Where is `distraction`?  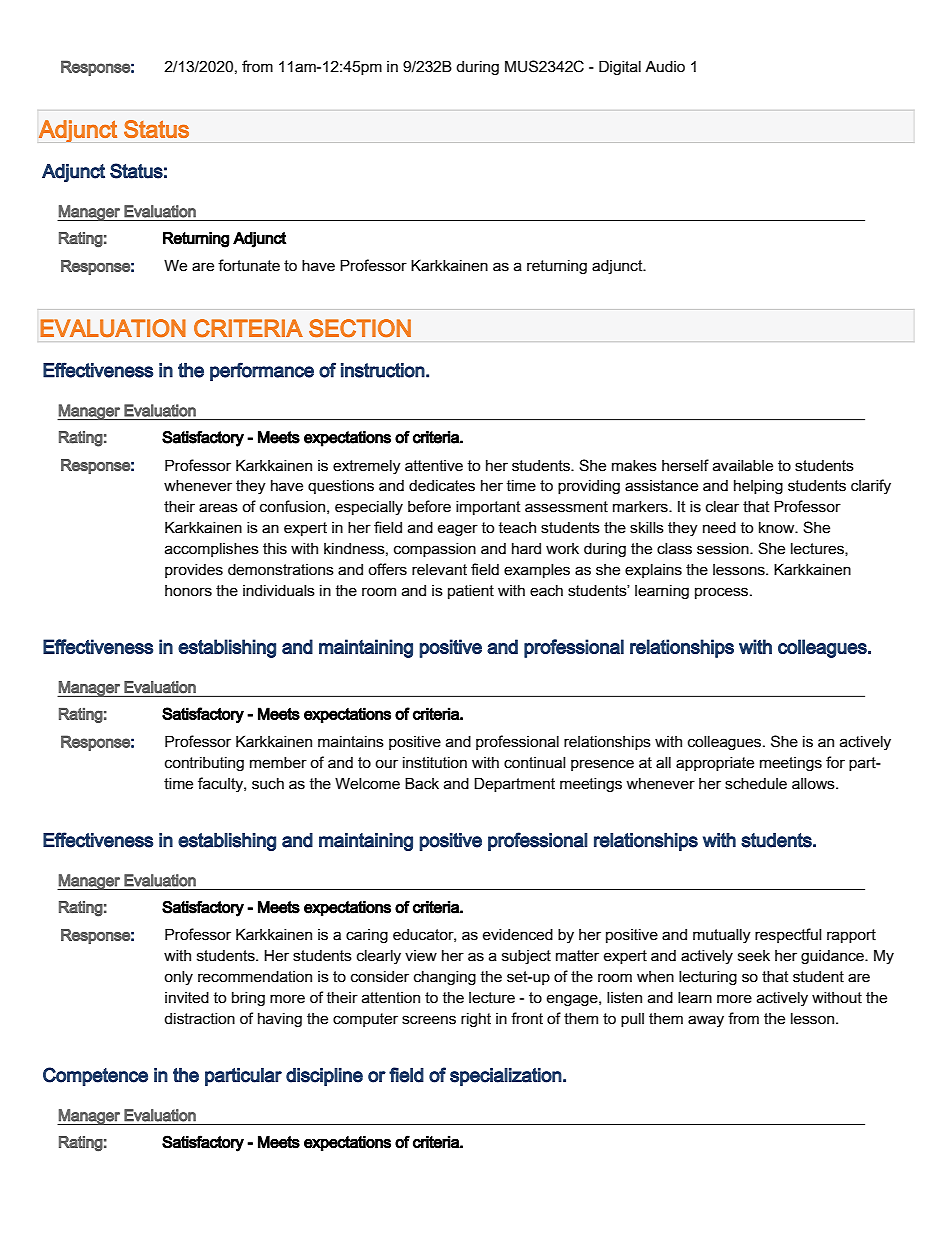 distraction is located at coordinates (199, 1019).
